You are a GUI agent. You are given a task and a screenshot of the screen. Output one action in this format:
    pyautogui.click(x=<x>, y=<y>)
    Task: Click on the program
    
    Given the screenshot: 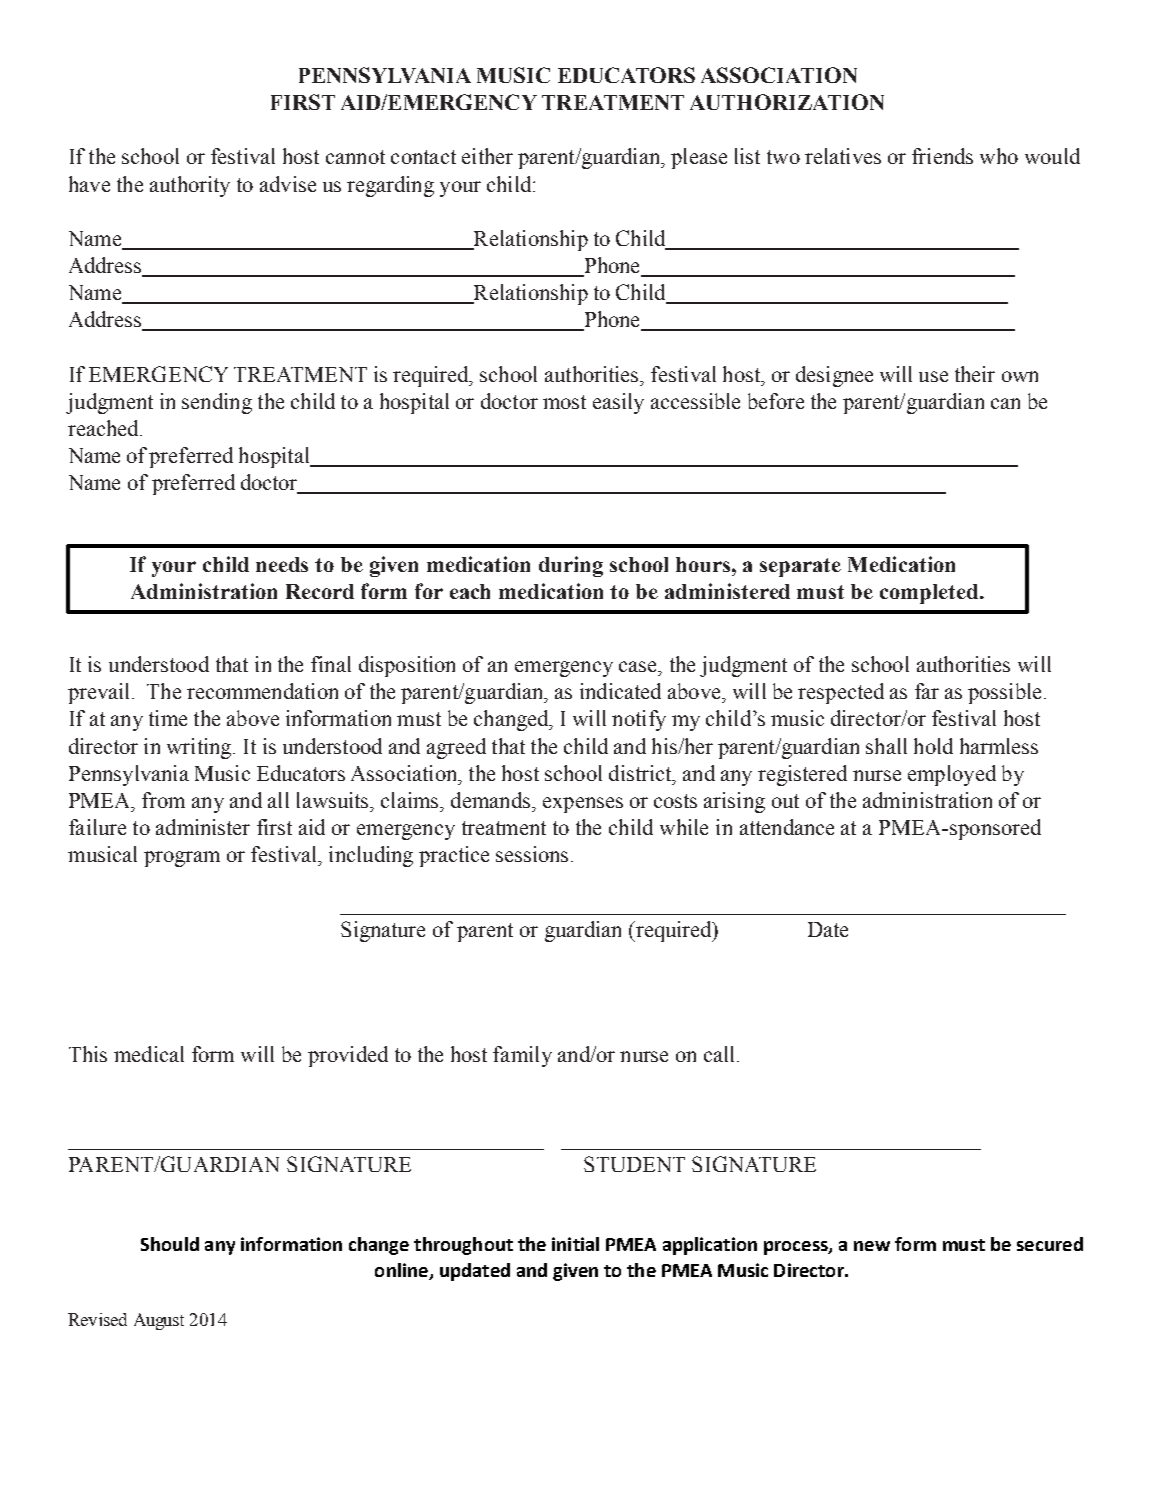 What is the action you would take?
    pyautogui.click(x=182, y=859)
